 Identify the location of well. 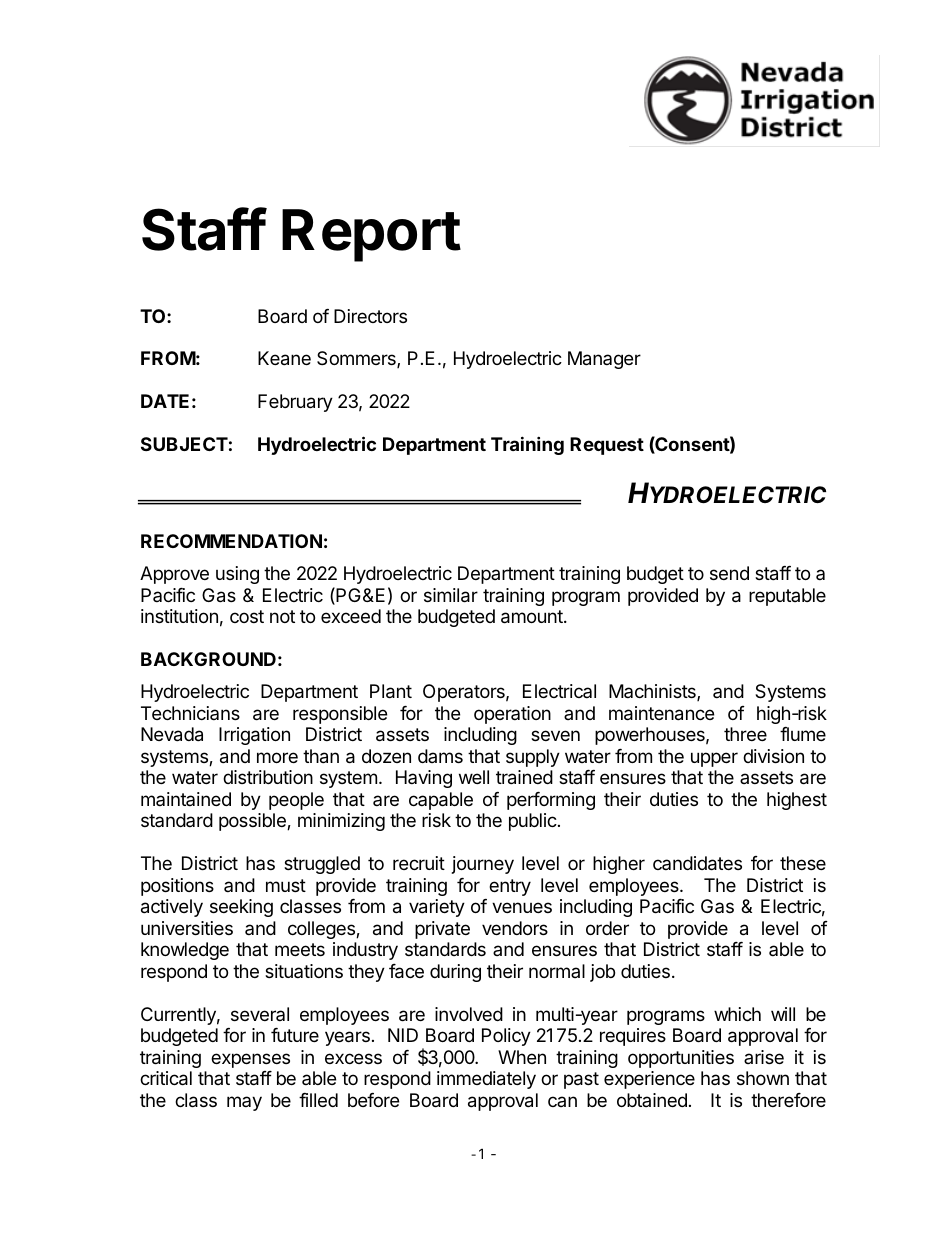
(474, 777).
